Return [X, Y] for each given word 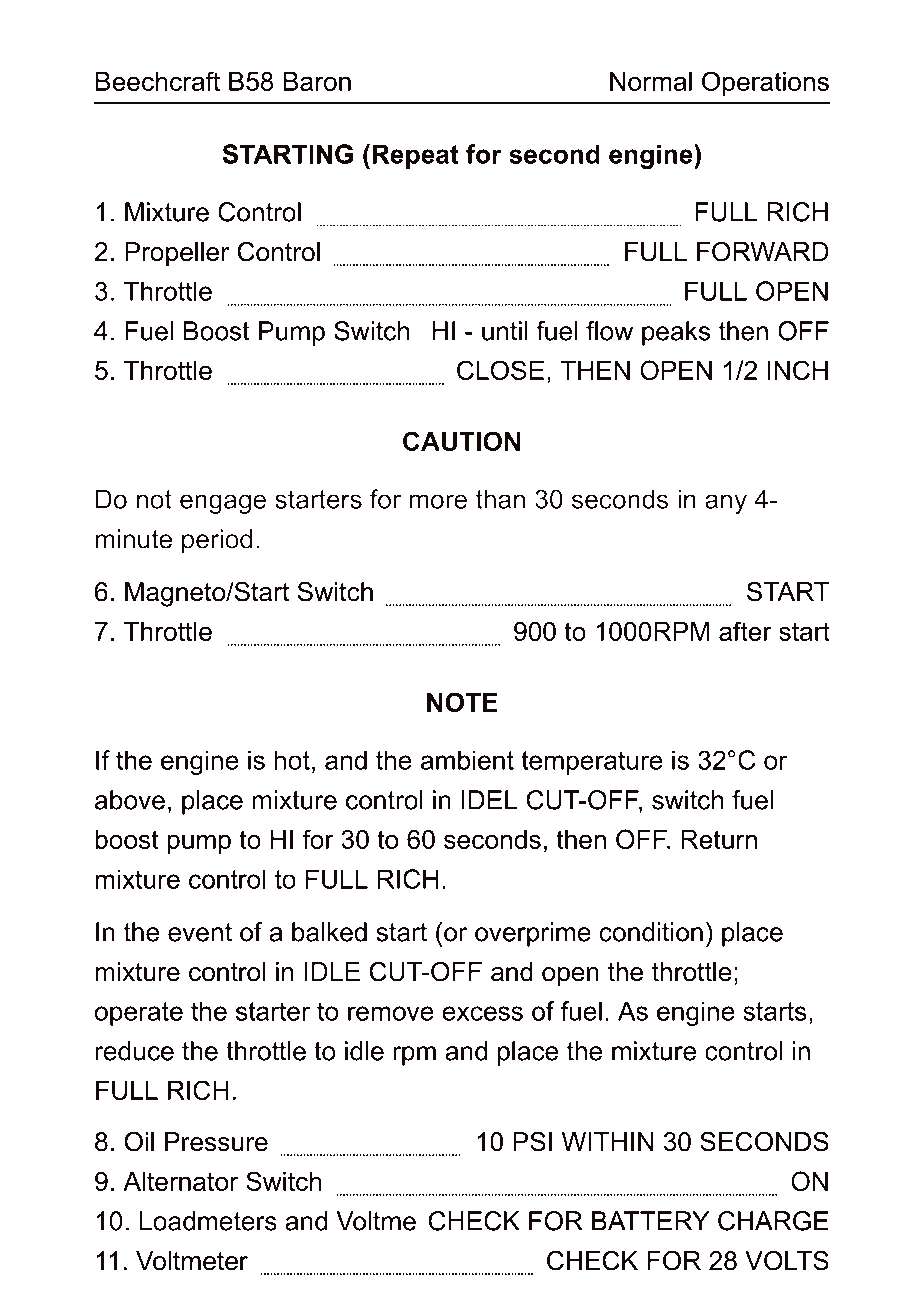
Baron [317, 81]
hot [292, 760]
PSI [532, 1141]
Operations [765, 83]
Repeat [415, 156]
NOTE [462, 702]
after [745, 631]
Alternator [180, 1181]
